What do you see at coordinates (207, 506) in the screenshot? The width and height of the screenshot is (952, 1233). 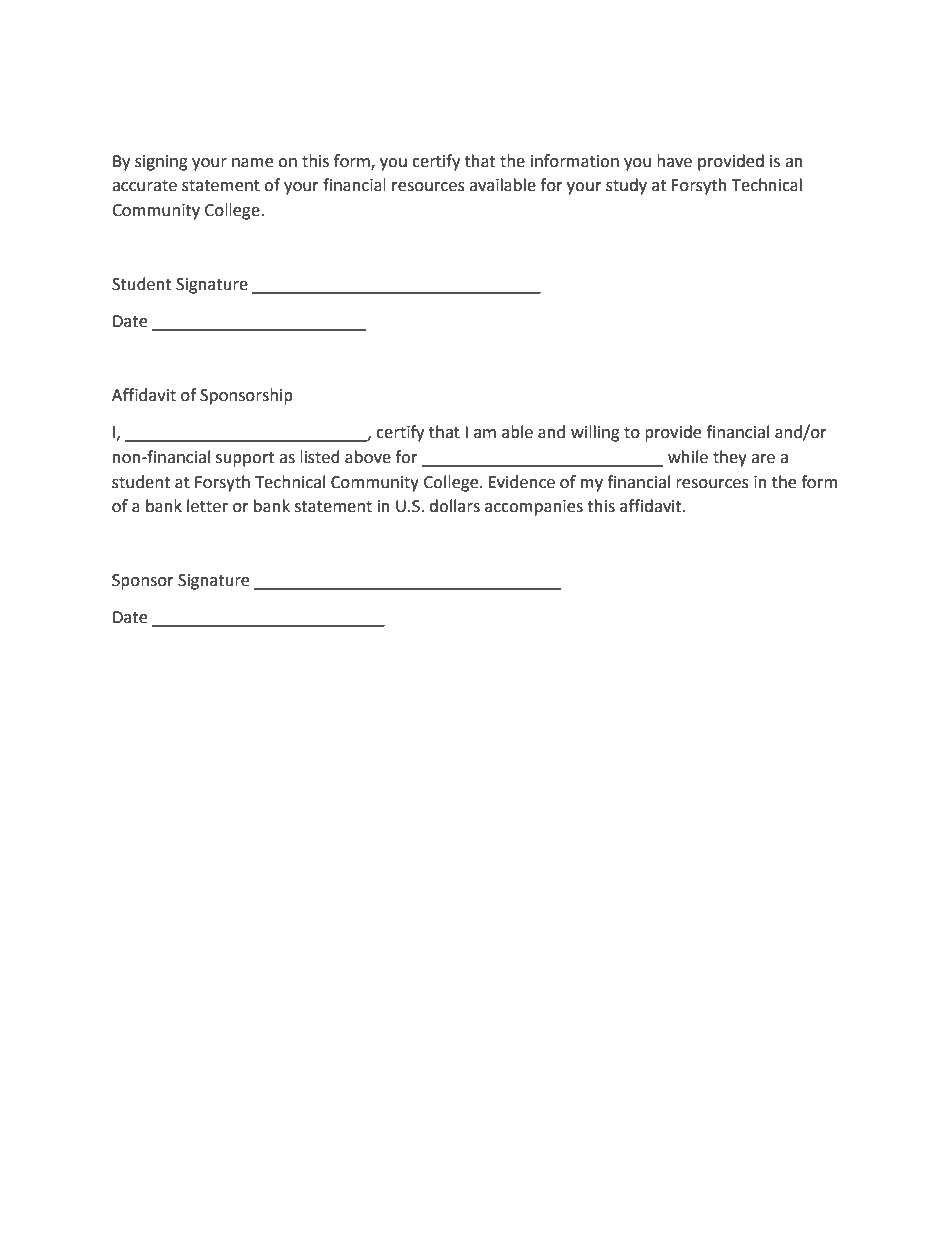 I see `letter` at bounding box center [207, 506].
